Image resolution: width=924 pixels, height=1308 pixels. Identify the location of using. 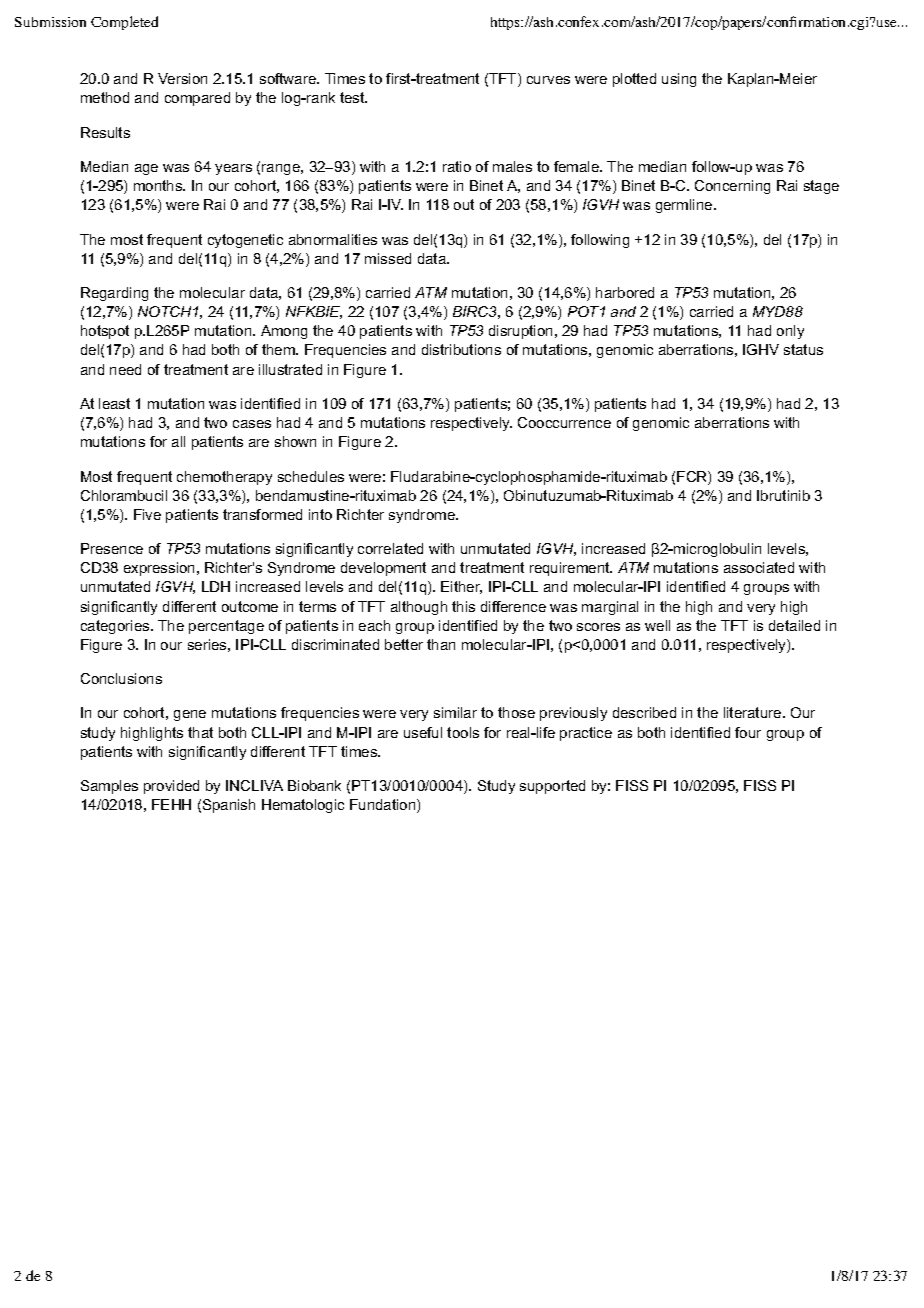
(679, 80).
